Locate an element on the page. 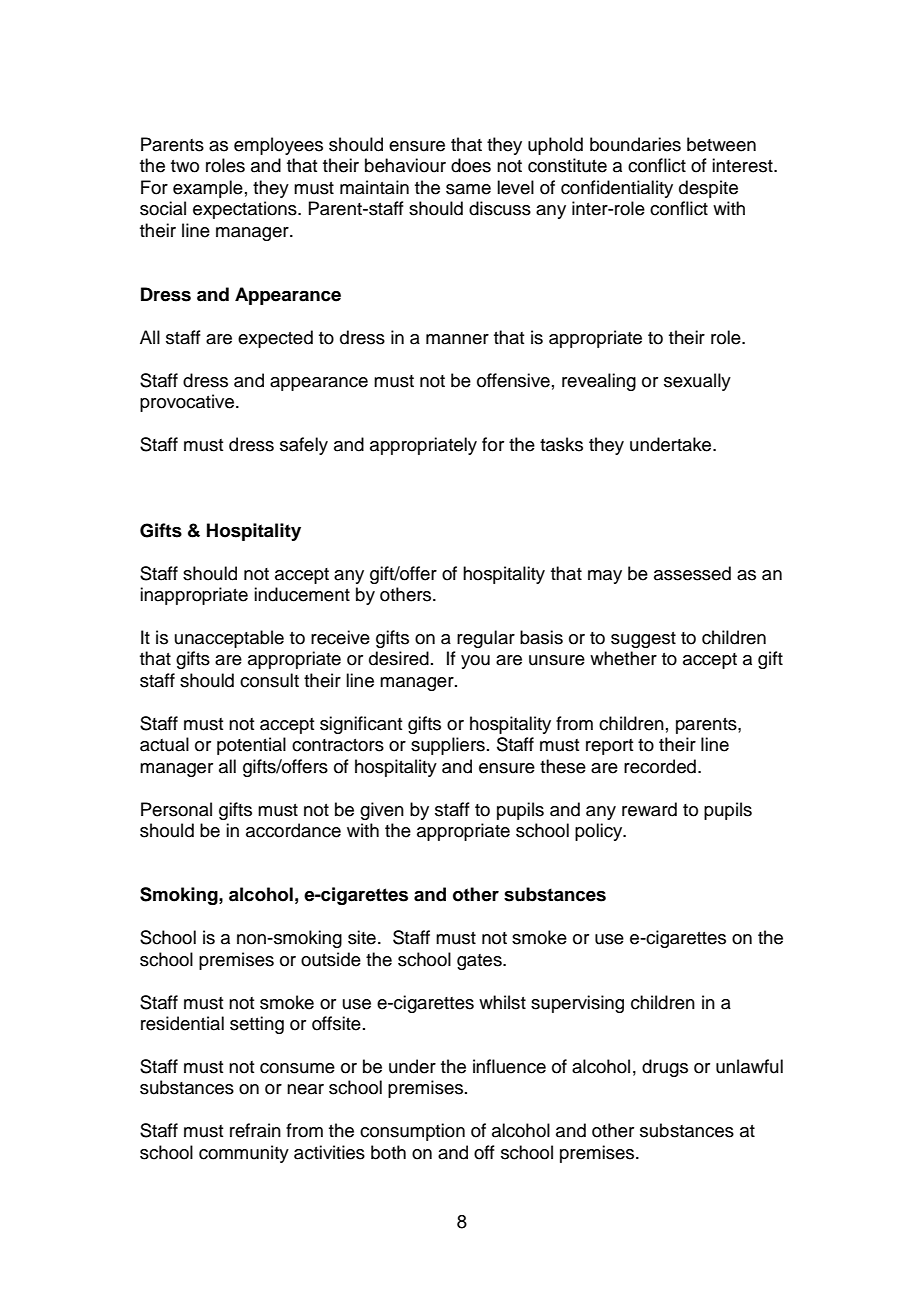  does is located at coordinates (471, 165).
